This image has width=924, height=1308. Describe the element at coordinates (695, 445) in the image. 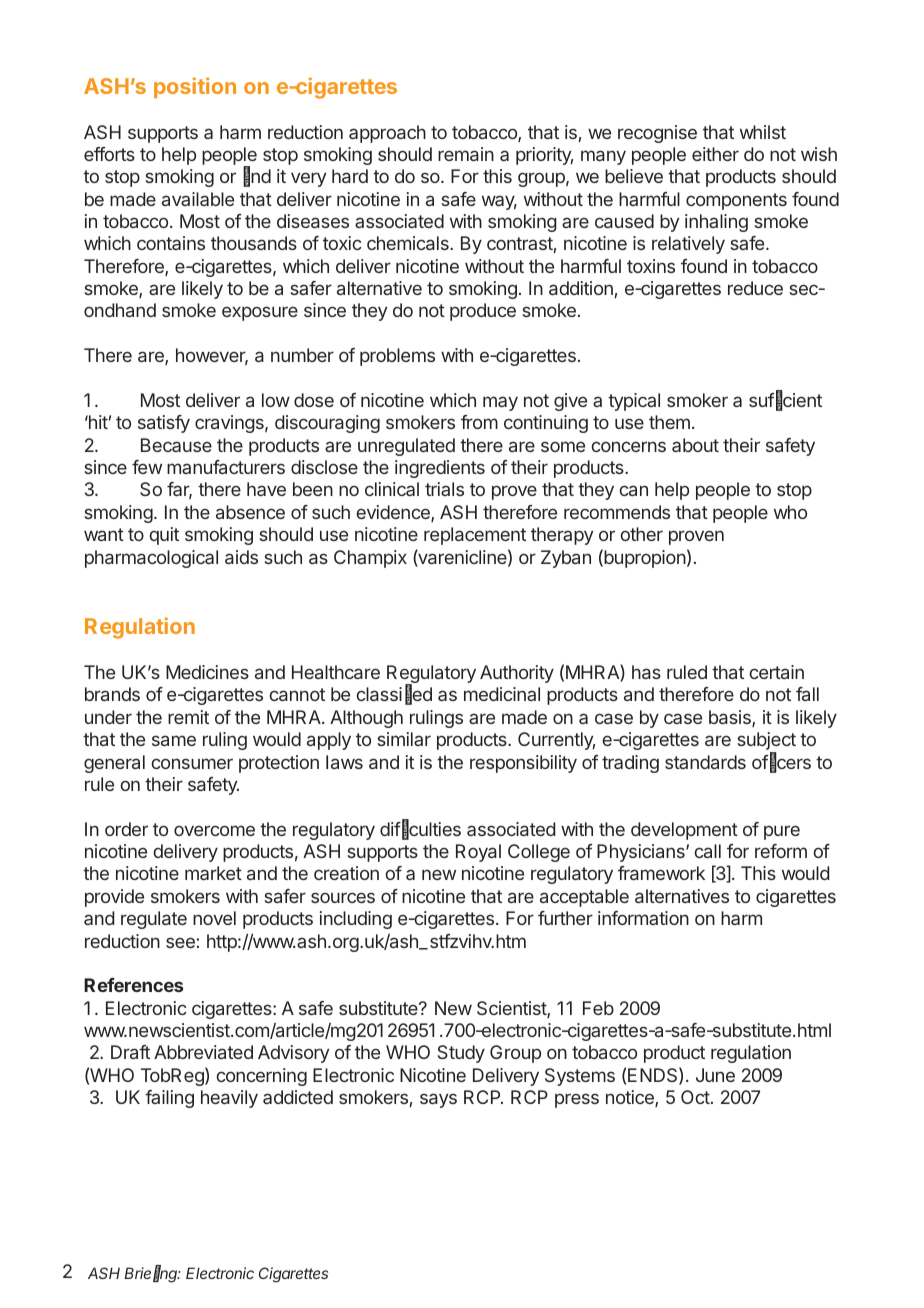

I see `about` at that location.
